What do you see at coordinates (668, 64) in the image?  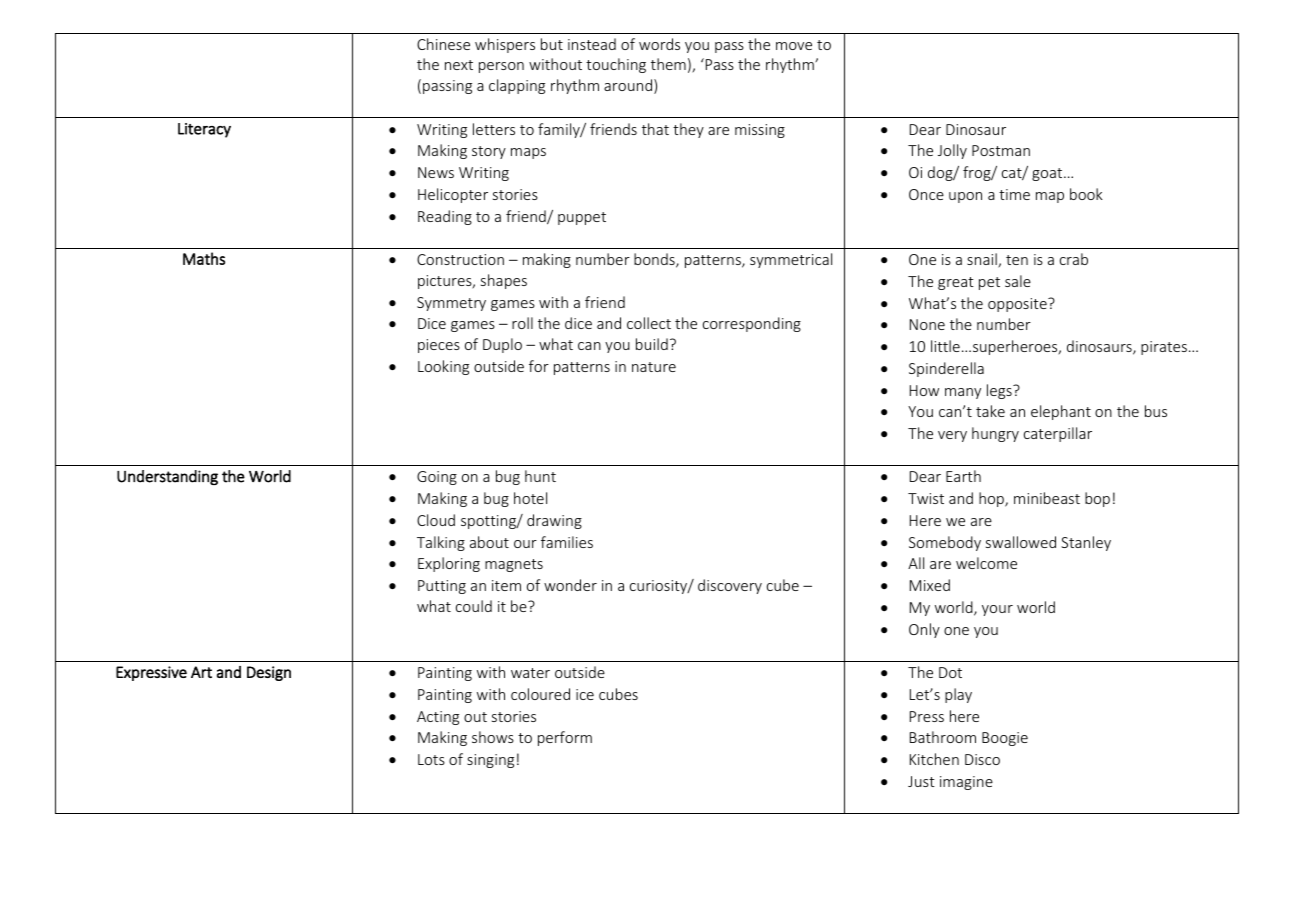 I see `them` at bounding box center [668, 64].
